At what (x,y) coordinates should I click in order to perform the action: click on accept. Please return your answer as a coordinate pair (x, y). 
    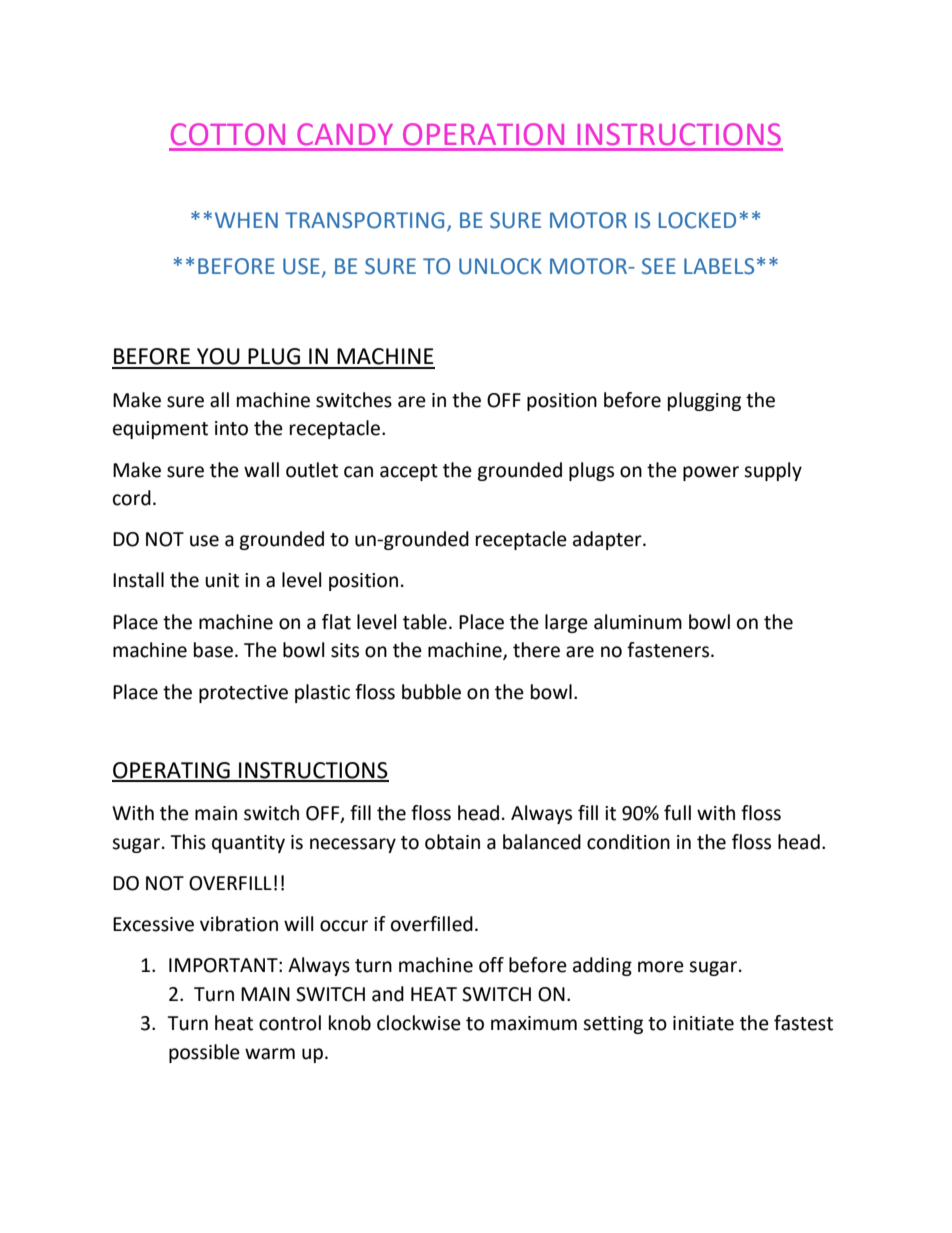
    Looking at the image, I should click on (409, 472).
